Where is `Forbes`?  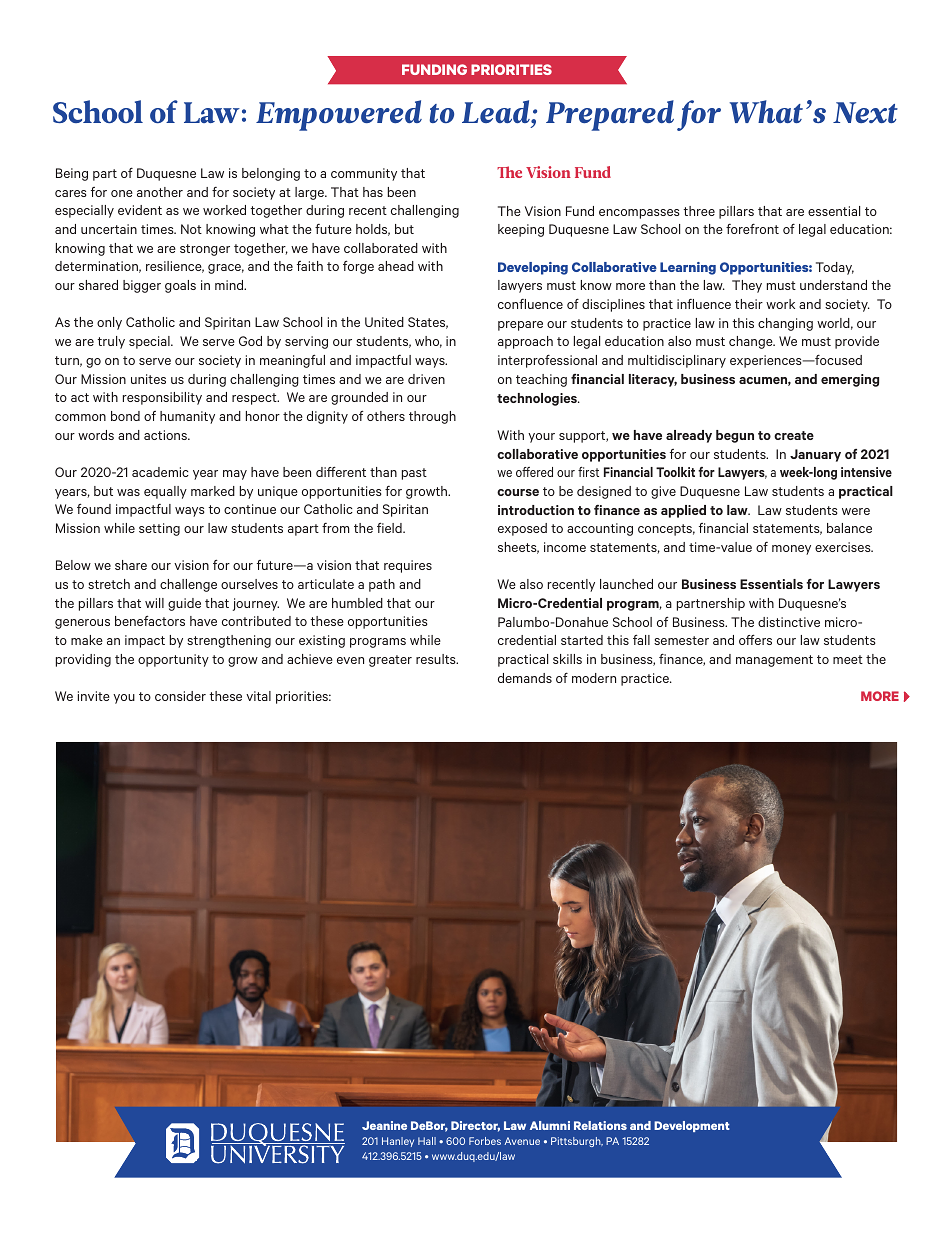 Forbes is located at coordinates (485, 1141).
